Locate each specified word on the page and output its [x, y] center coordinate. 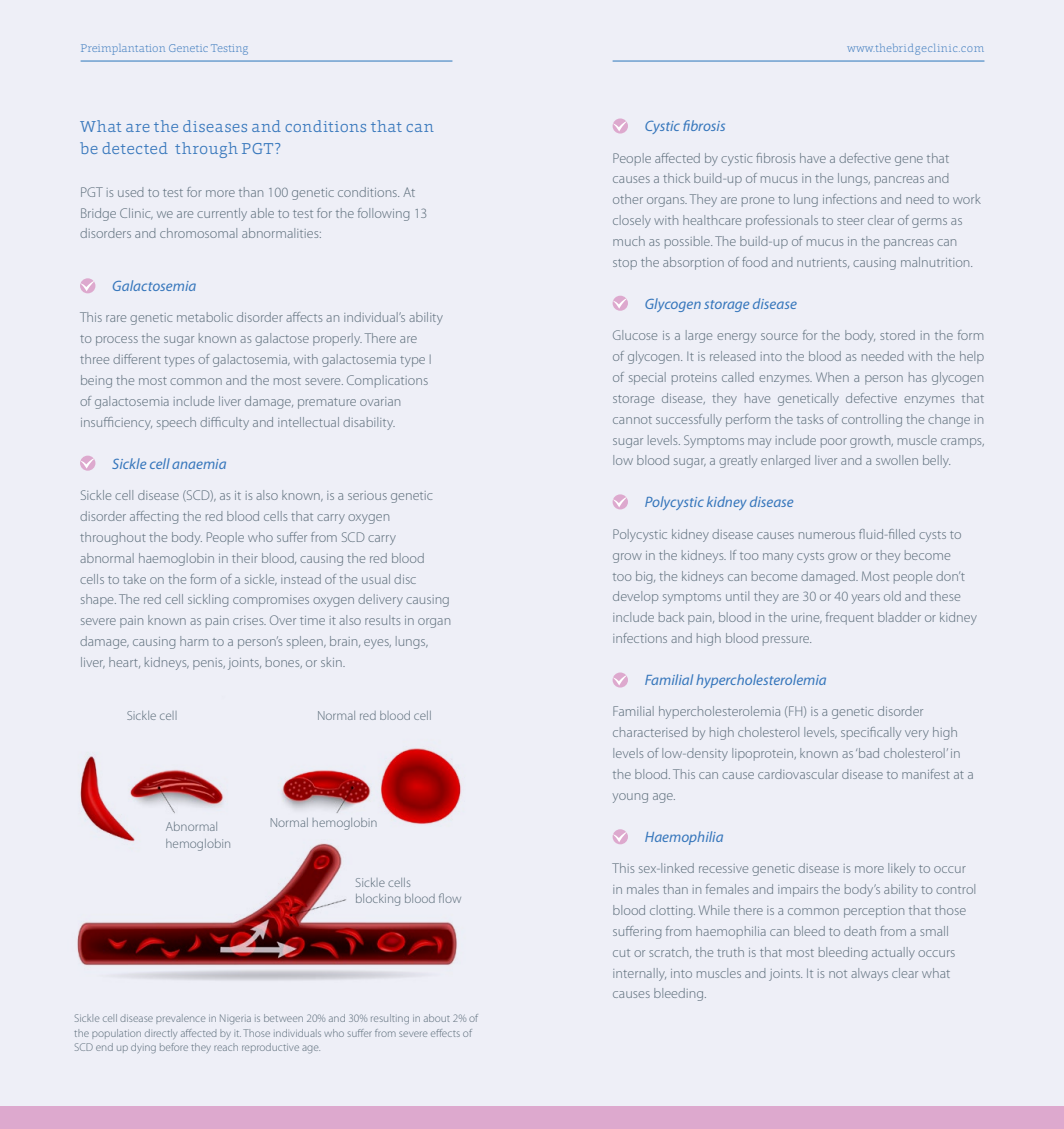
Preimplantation [123, 49]
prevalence [180, 1019]
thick [676, 178]
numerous [827, 535]
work [967, 199]
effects [445, 1033]
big [645, 577]
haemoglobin [176, 559]
